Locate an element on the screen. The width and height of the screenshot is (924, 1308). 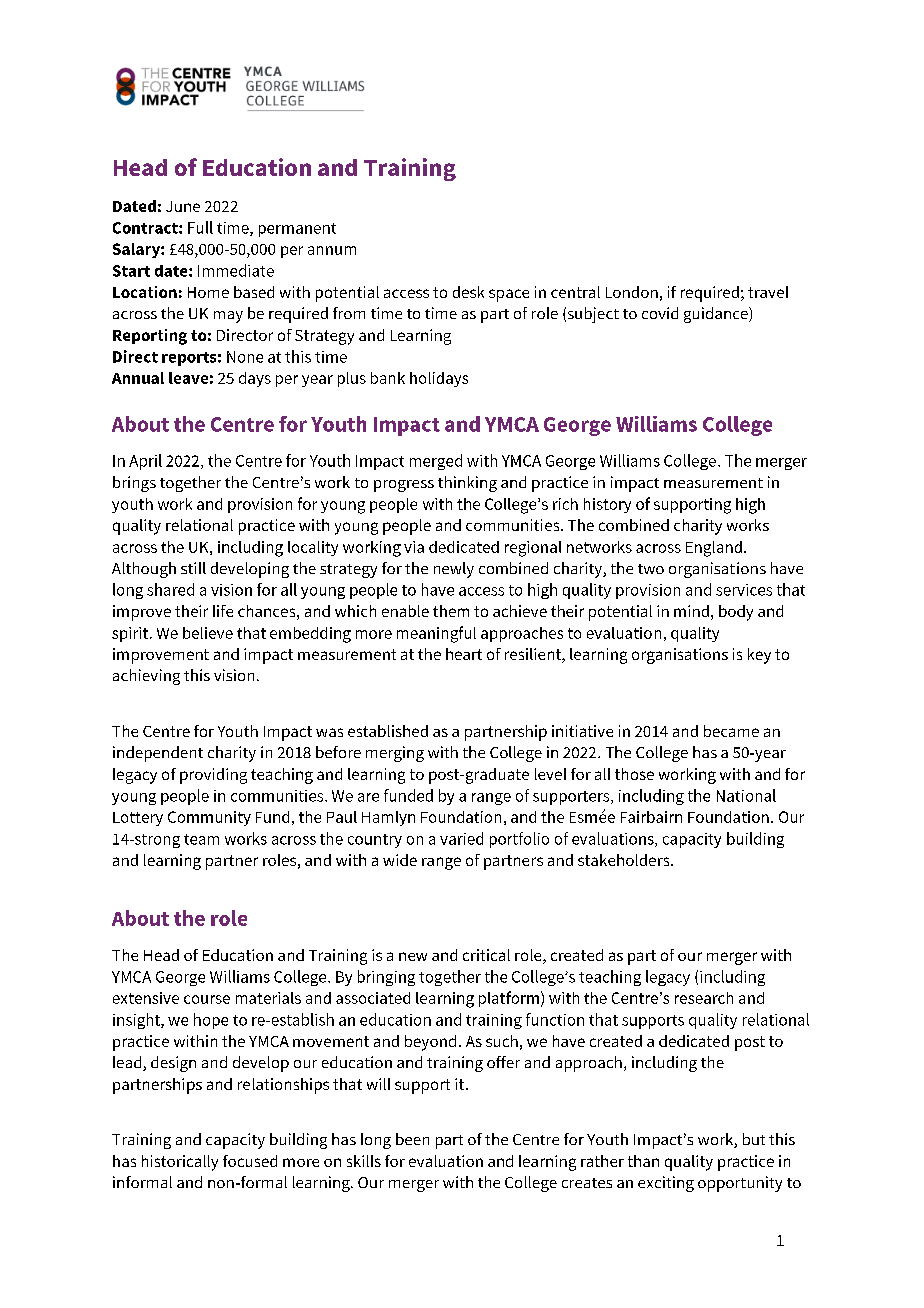
exciting is located at coordinates (666, 1184).
